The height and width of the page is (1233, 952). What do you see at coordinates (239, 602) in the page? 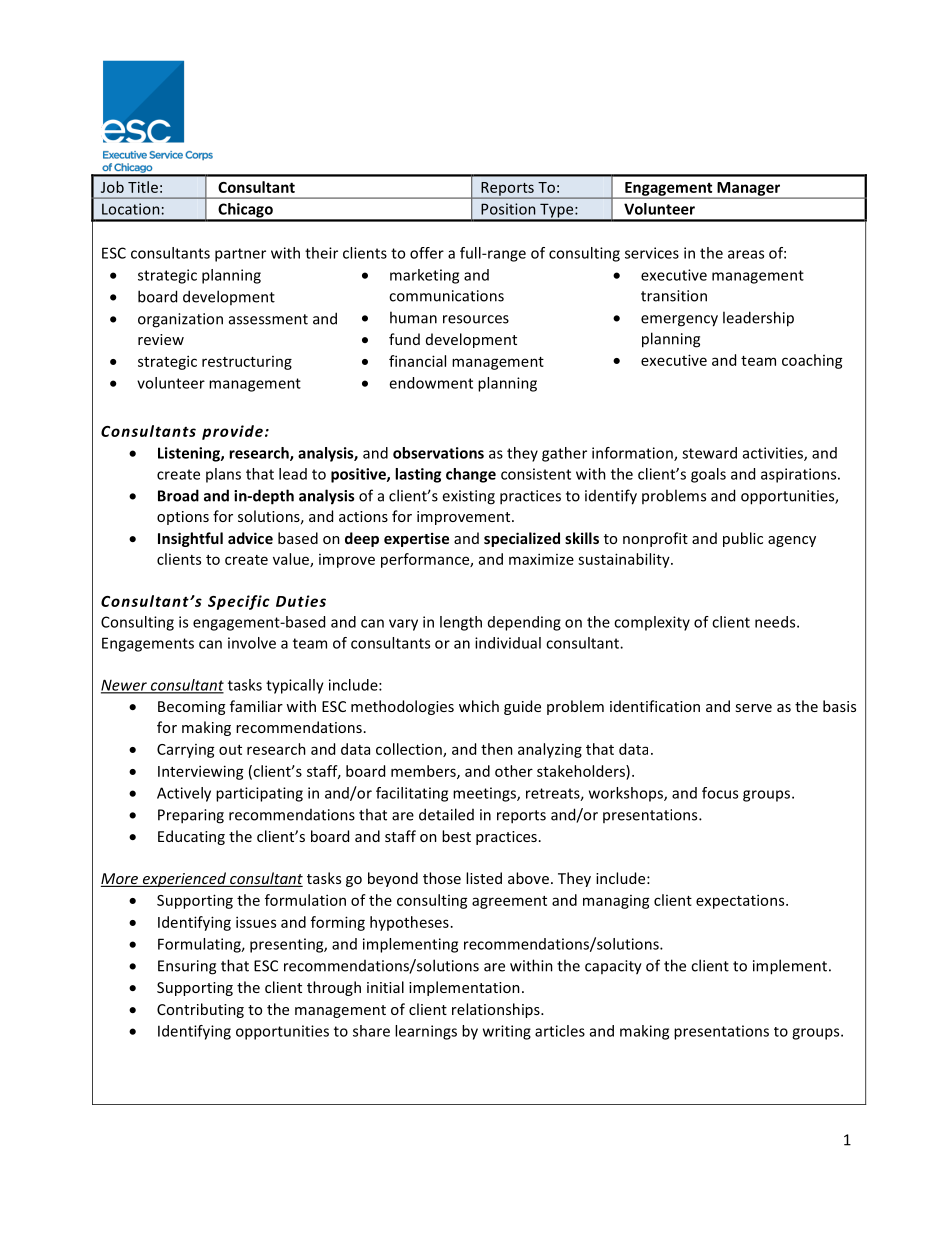
I see `Specific` at bounding box center [239, 602].
